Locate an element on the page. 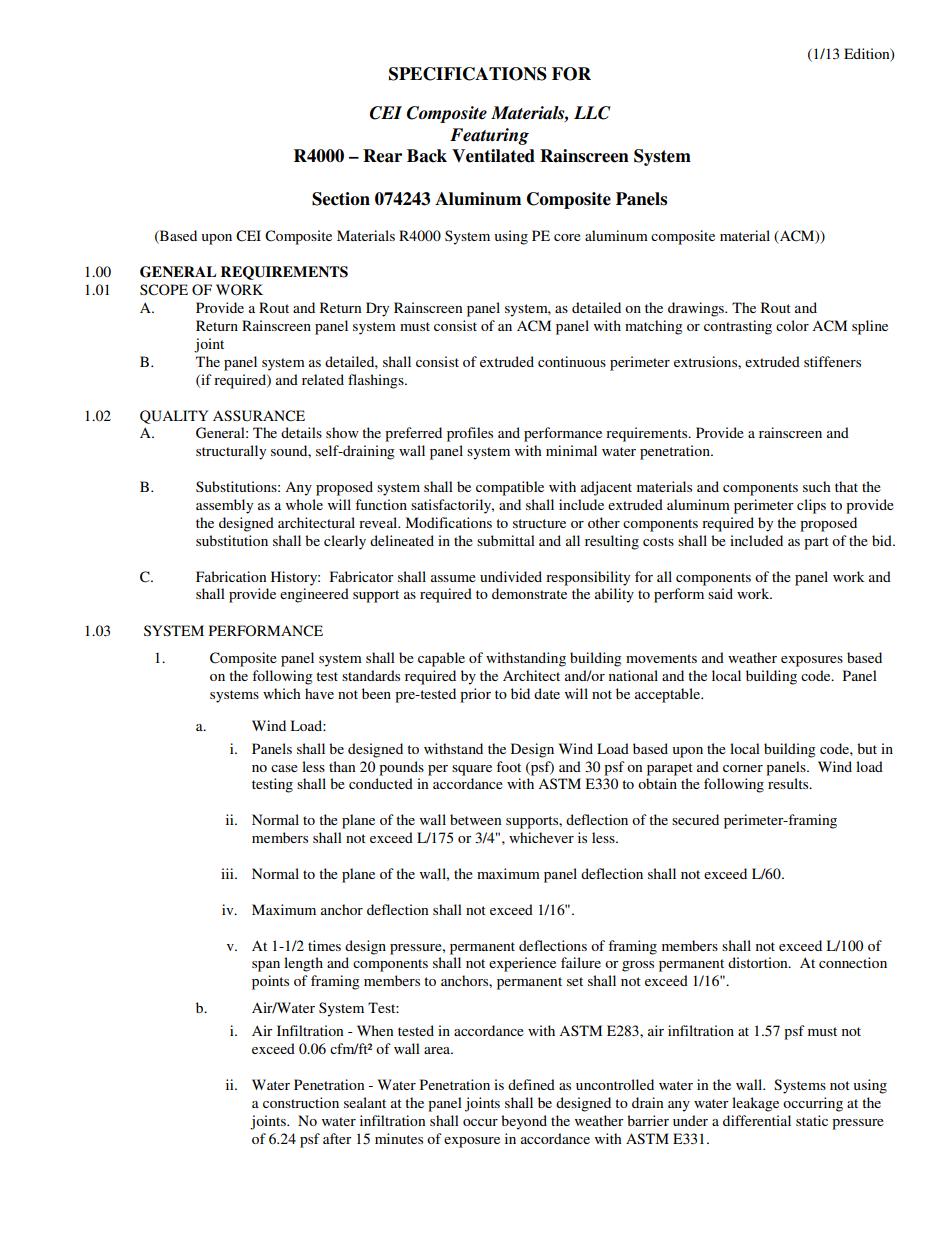  Featuring is located at coordinates (489, 136).
